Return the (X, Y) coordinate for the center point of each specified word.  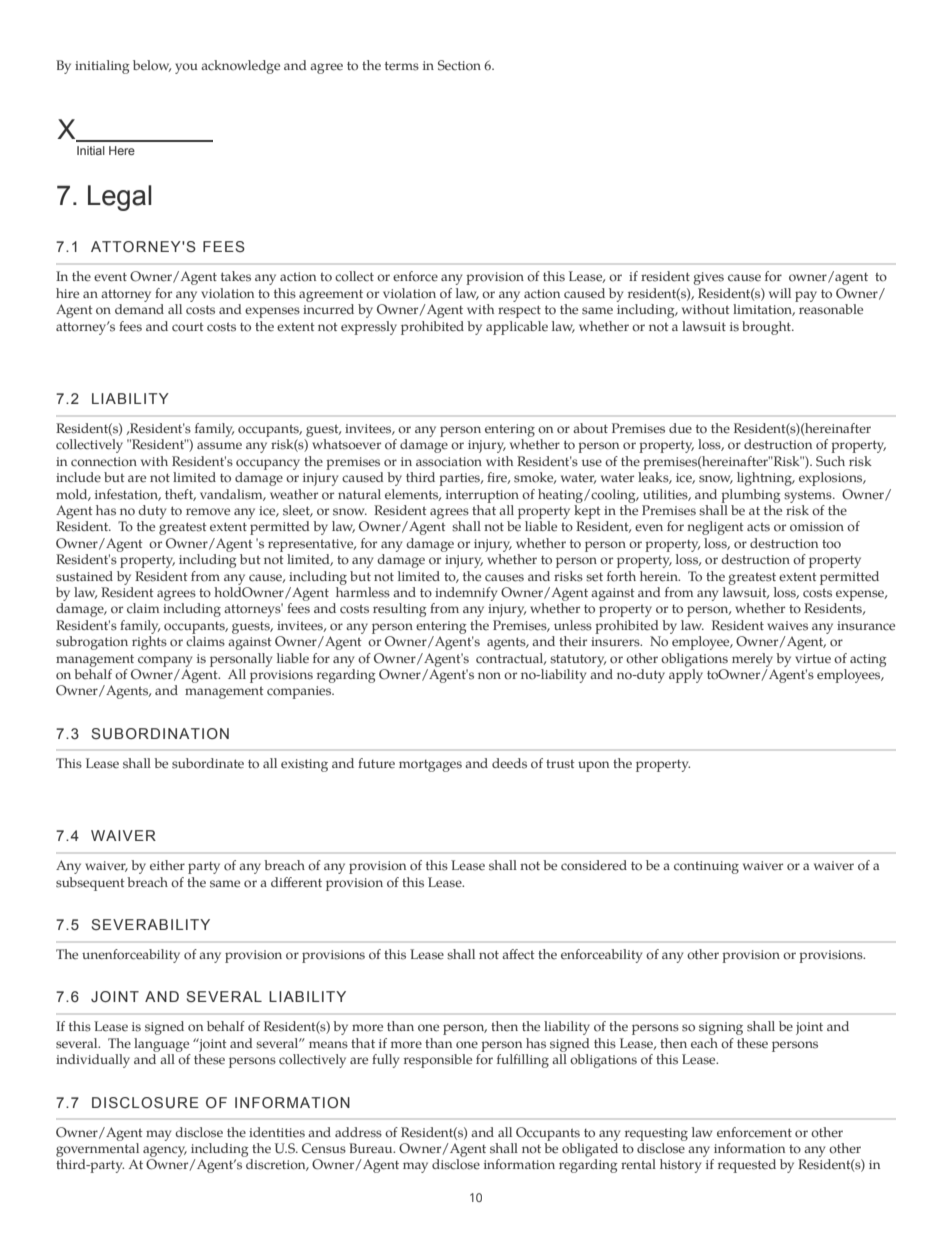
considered (594, 865)
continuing (706, 867)
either (167, 865)
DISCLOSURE (145, 1103)
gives (708, 278)
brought (767, 328)
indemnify (466, 594)
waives (787, 626)
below (152, 66)
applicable (517, 328)
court (188, 327)
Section (459, 65)
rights (149, 643)
